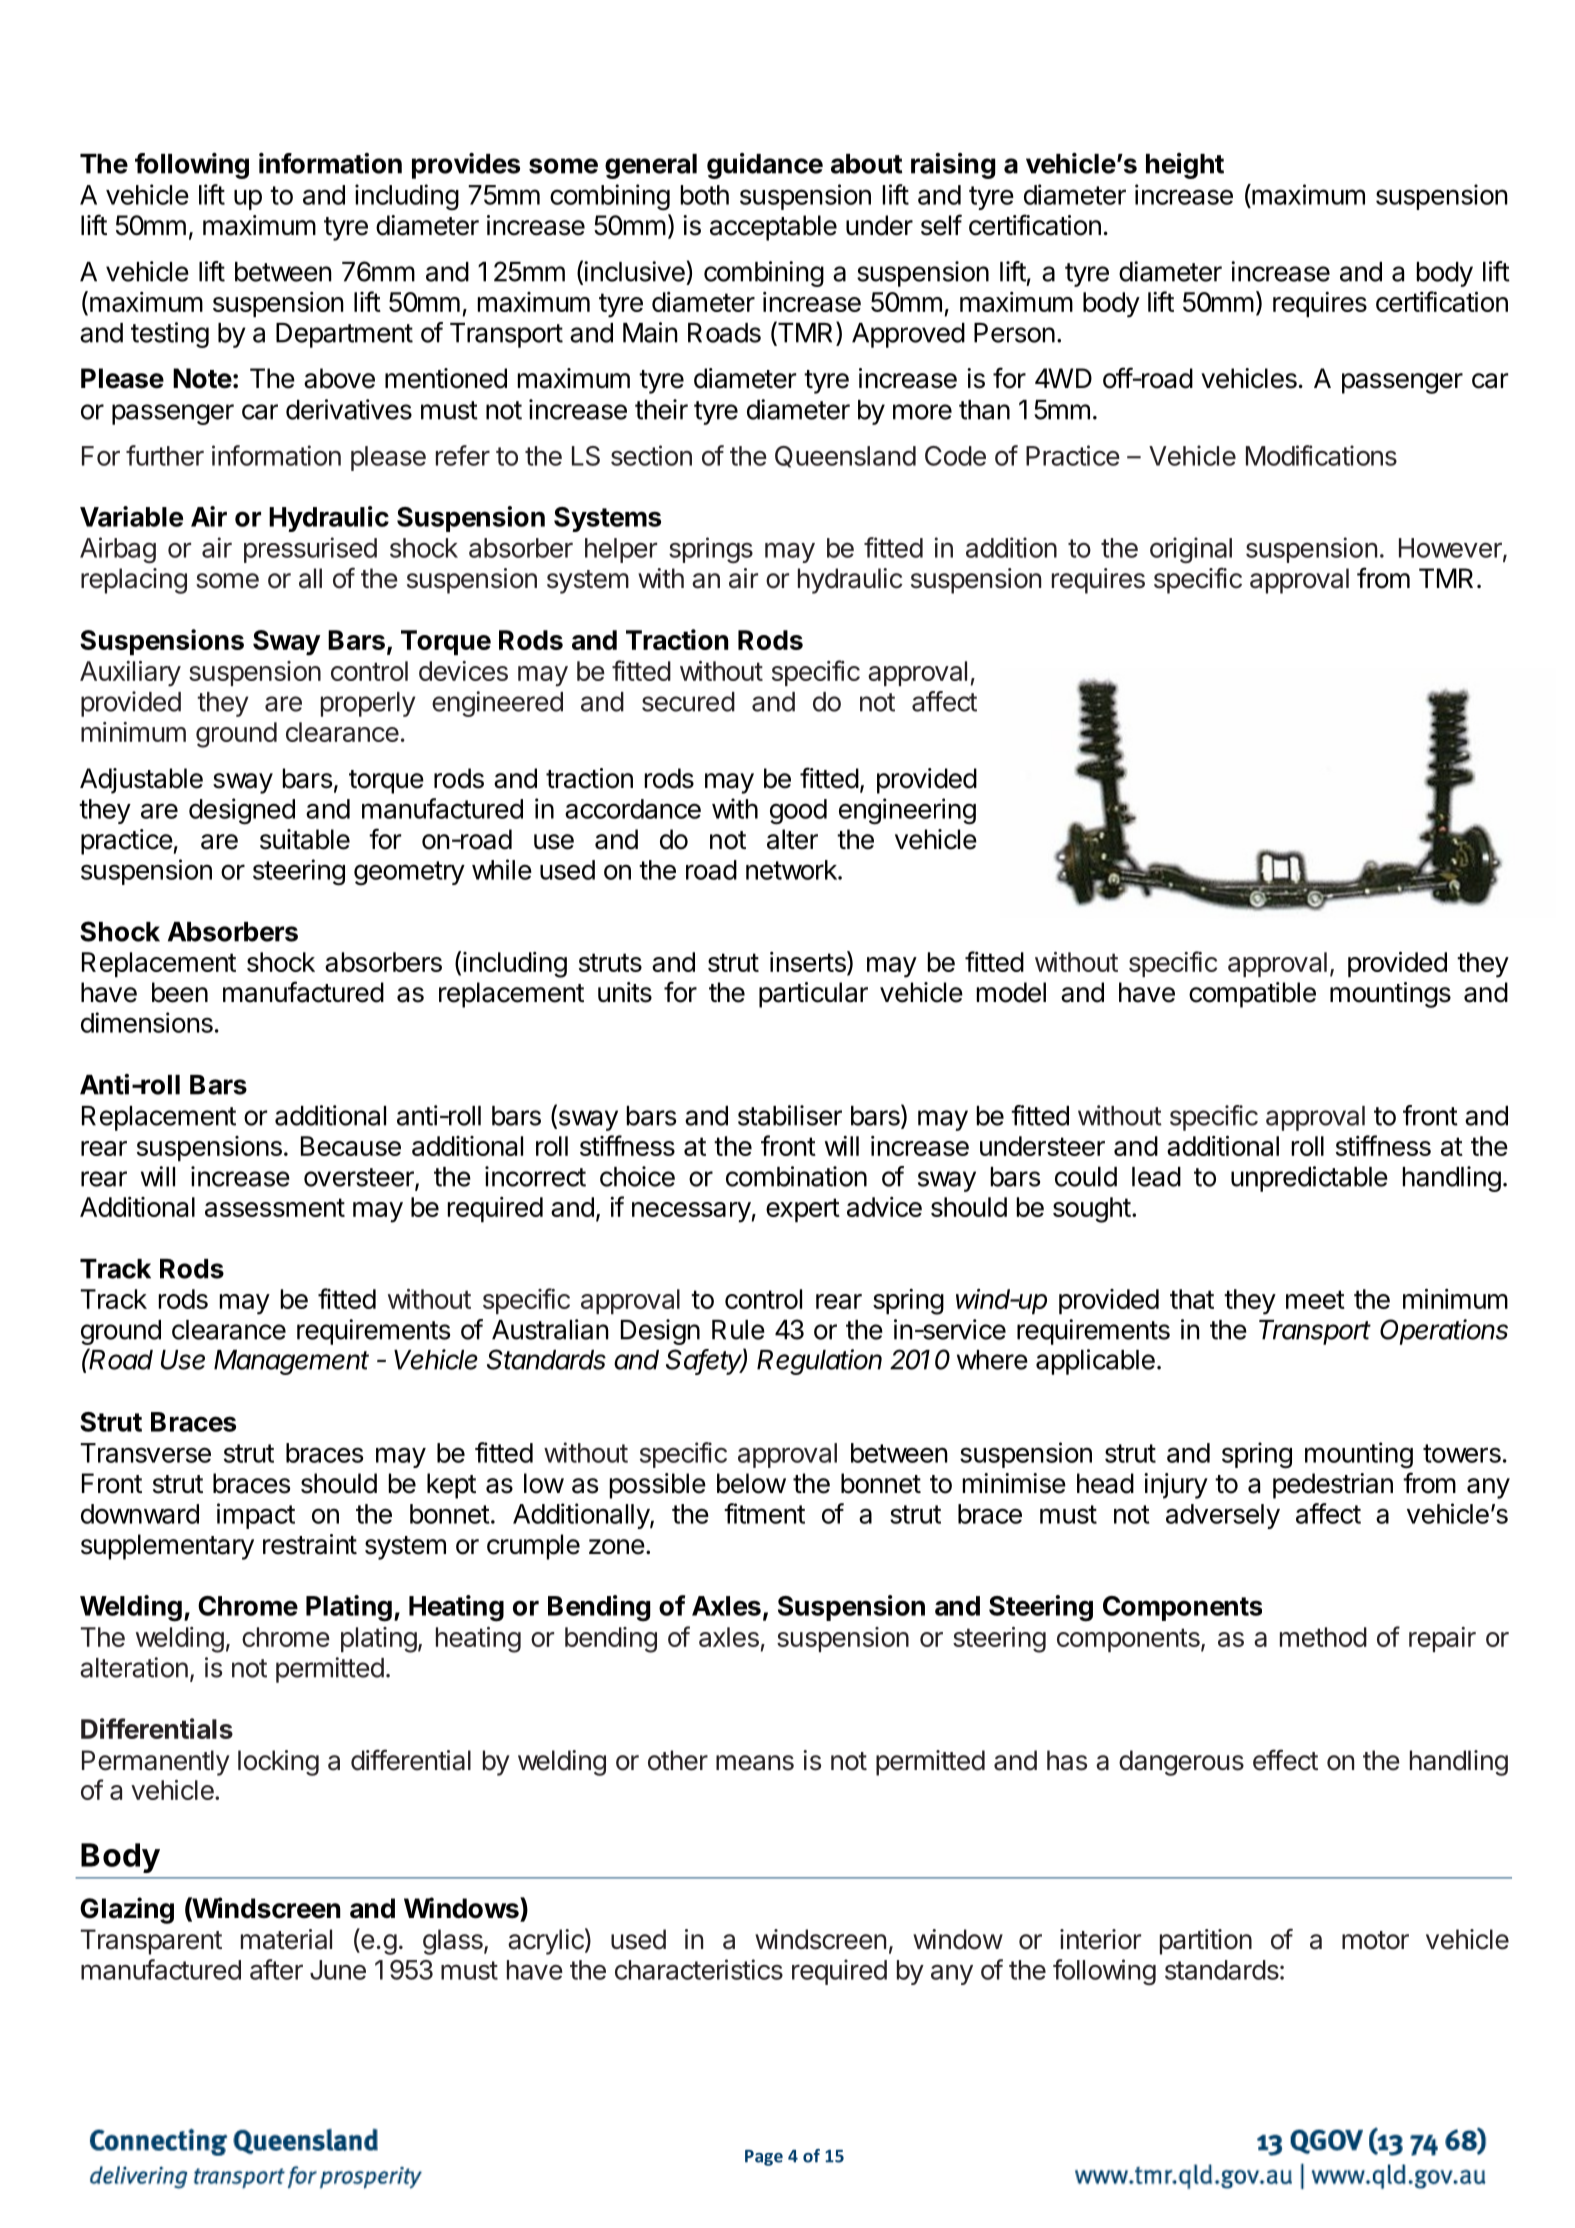 This image has width=1575, height=2228. I want to click on locking, so click(278, 1763).
